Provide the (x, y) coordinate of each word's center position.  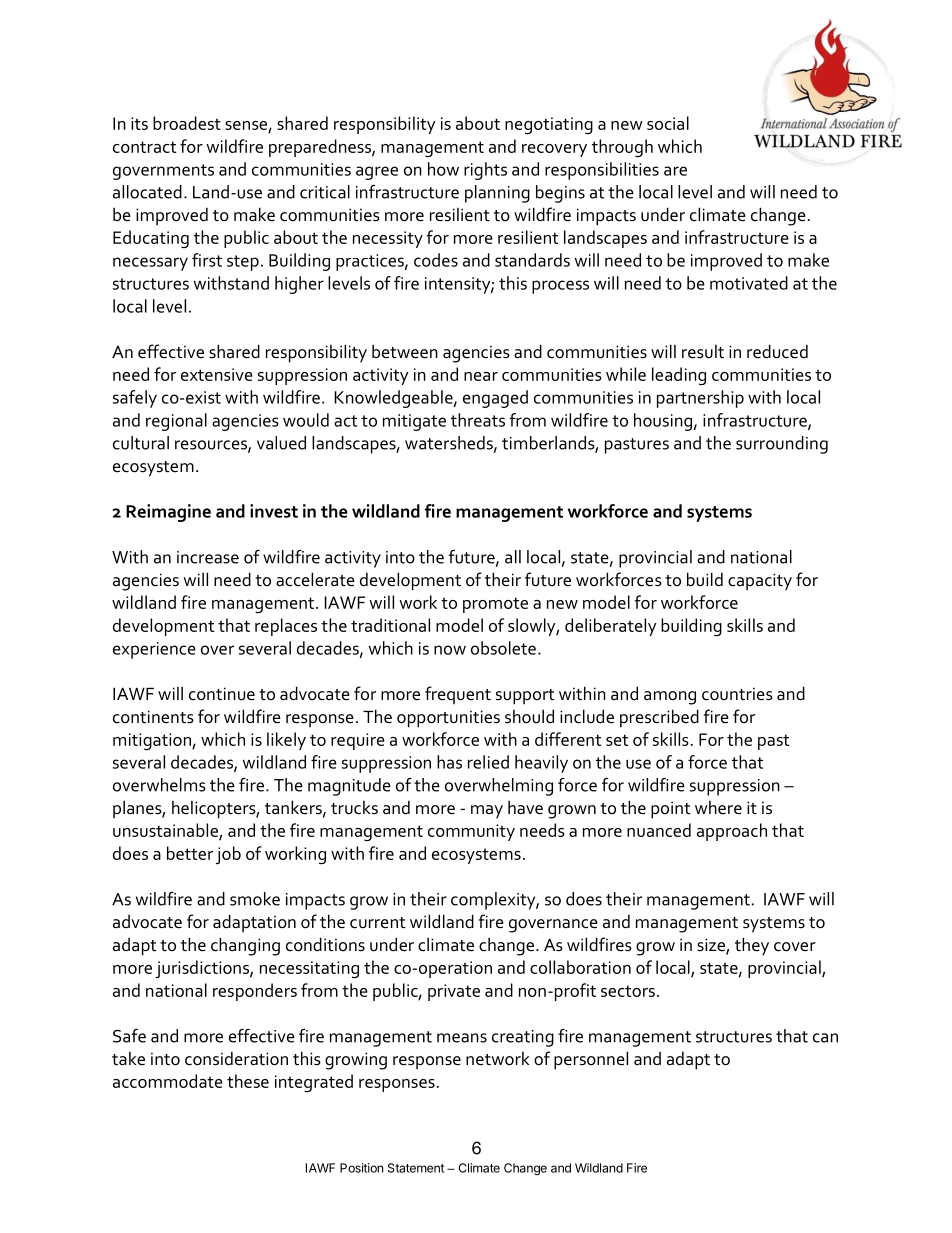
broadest (187, 123)
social (668, 123)
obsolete (503, 648)
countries (737, 694)
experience (154, 650)
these (248, 1081)
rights (485, 171)
